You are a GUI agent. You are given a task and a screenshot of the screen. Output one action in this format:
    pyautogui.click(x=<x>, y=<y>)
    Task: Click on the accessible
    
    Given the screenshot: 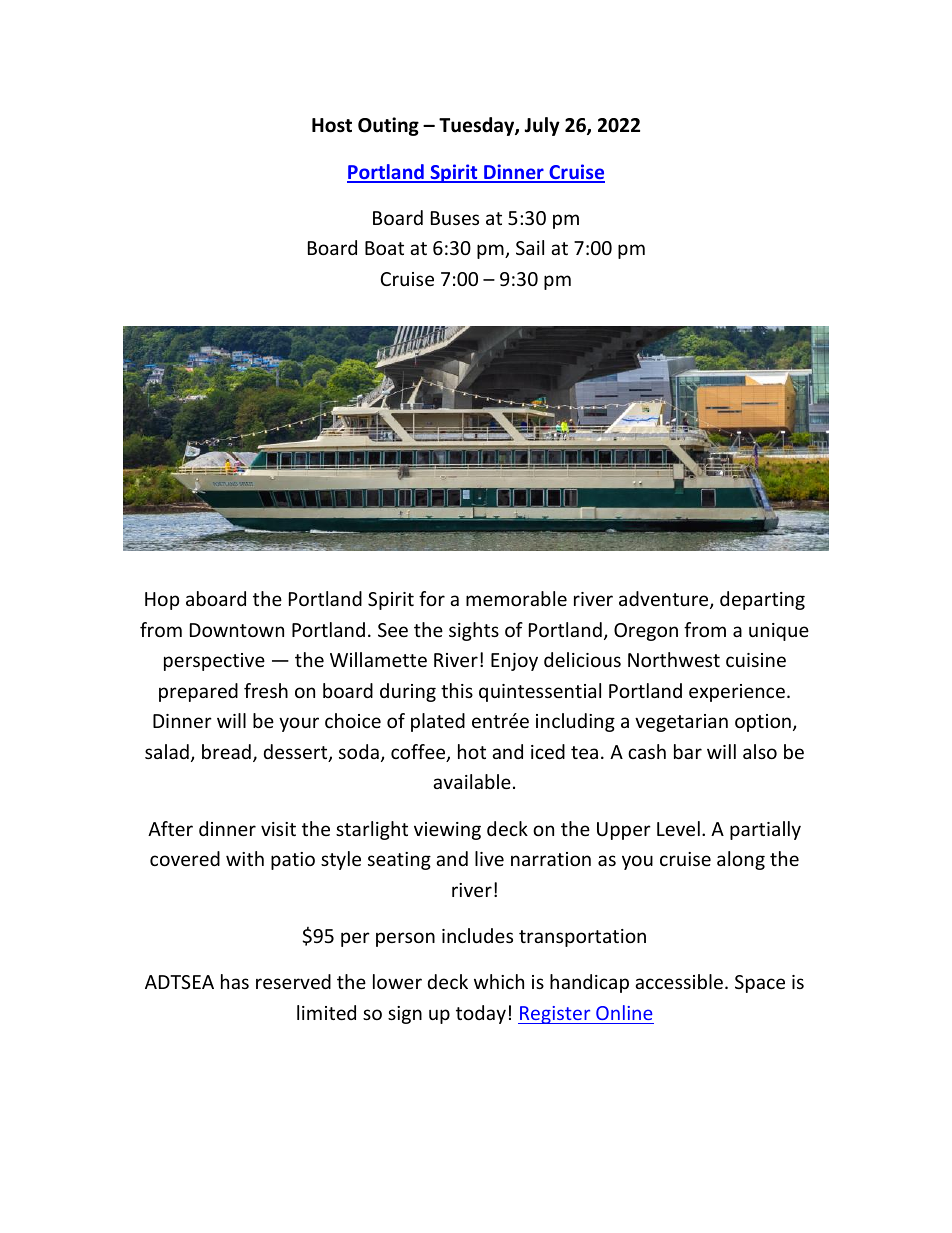 What is the action you would take?
    pyautogui.click(x=679, y=981)
